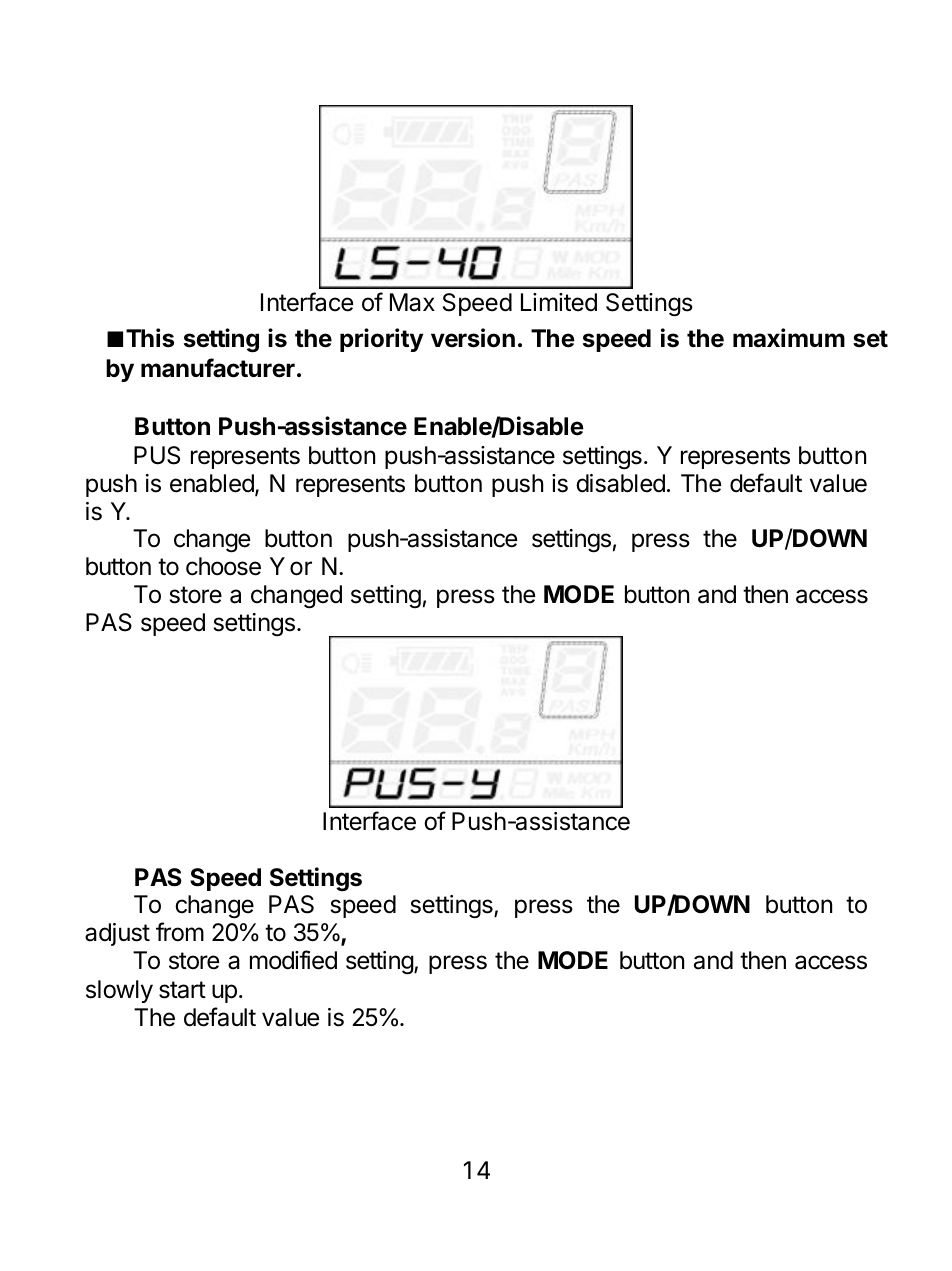 This document has height=1271, width=952. Describe the element at coordinates (218, 368) in the document. I see `manufacturer` at that location.
